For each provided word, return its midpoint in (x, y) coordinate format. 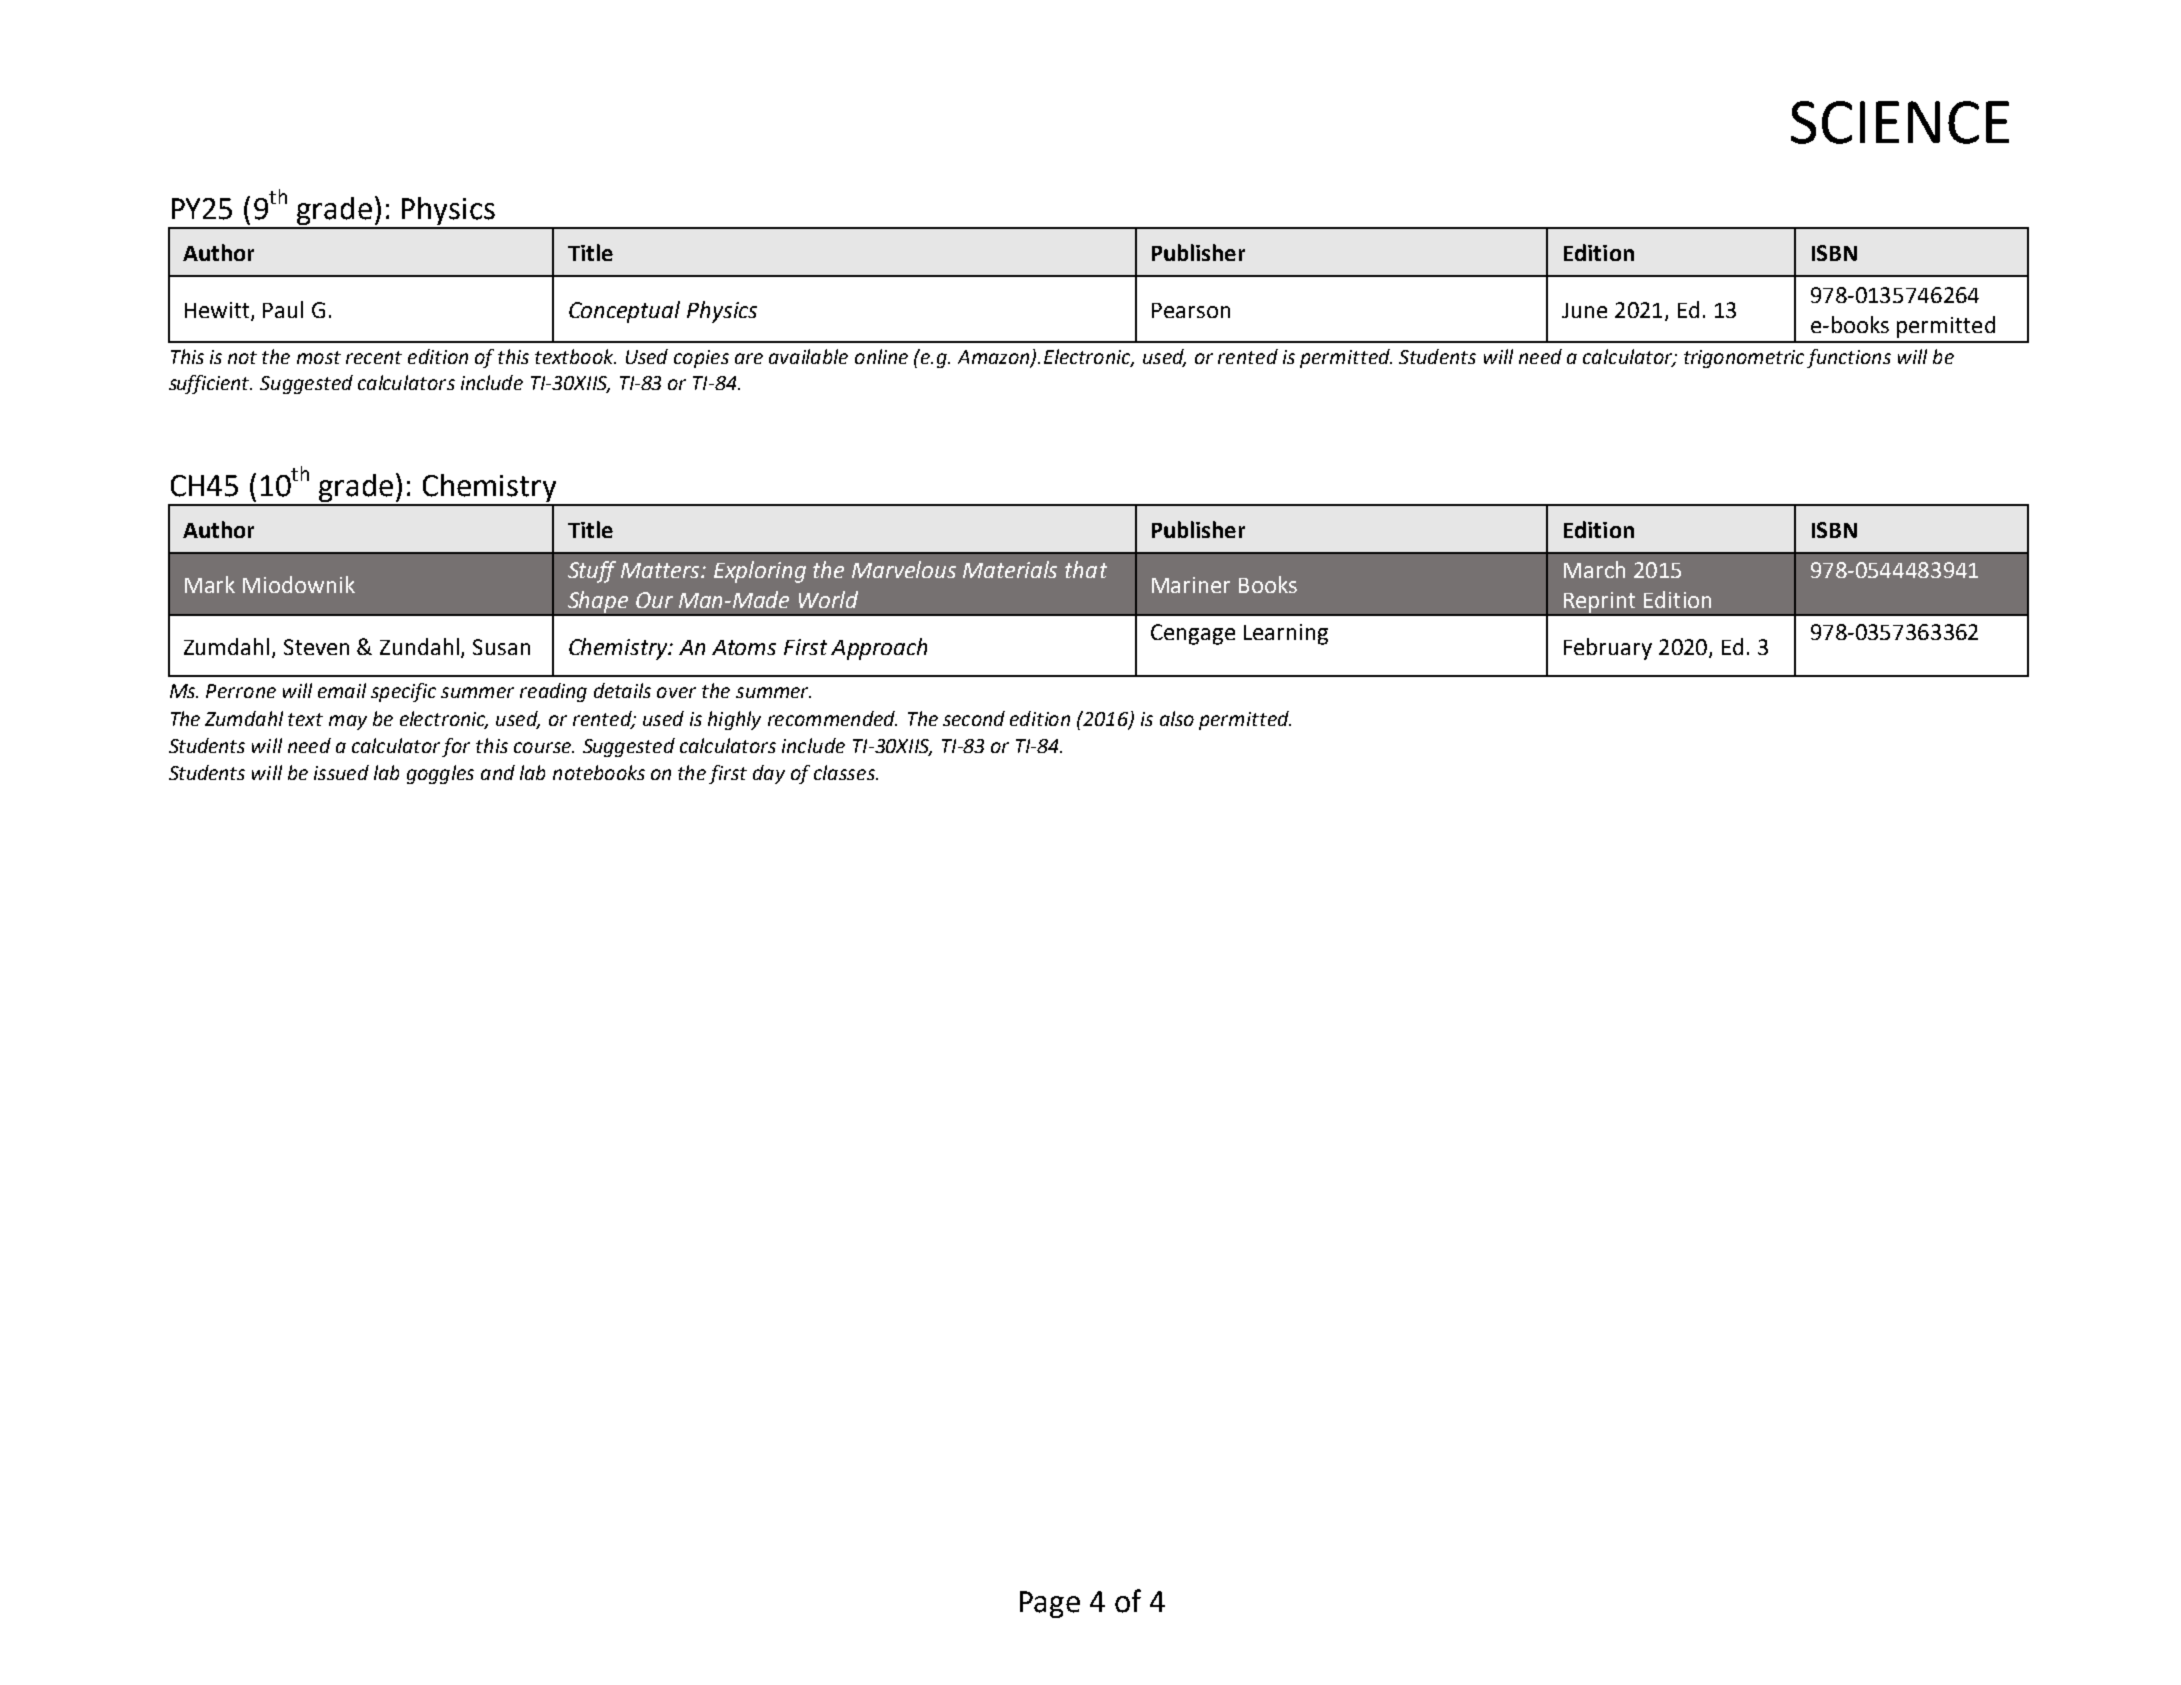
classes (845, 772)
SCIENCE (1900, 122)
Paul (283, 309)
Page (1050, 1604)
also (1177, 718)
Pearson (1191, 310)
